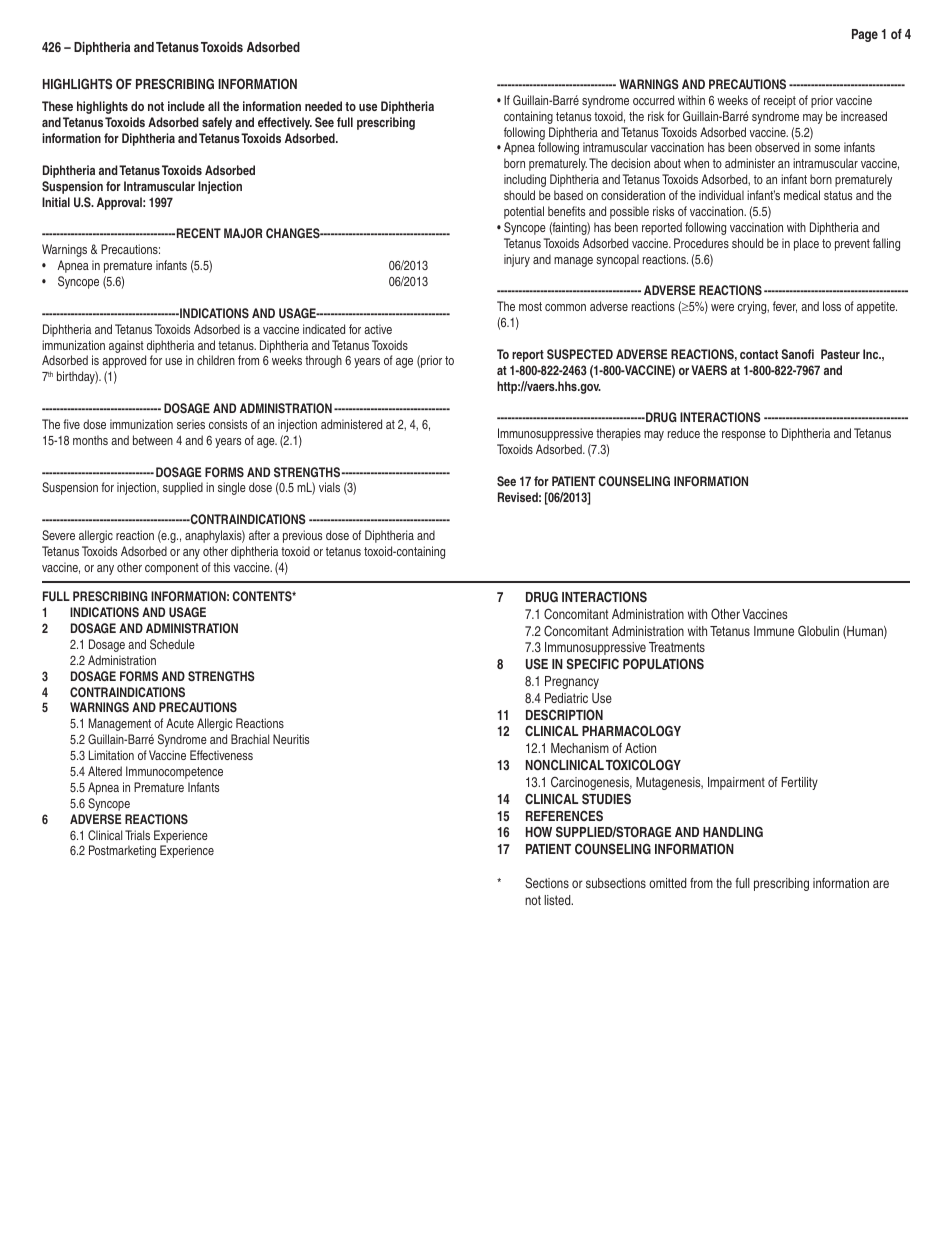 The width and height of the screenshot is (952, 1233). Describe the element at coordinates (323, 106) in the screenshot. I see `needed` at that location.
